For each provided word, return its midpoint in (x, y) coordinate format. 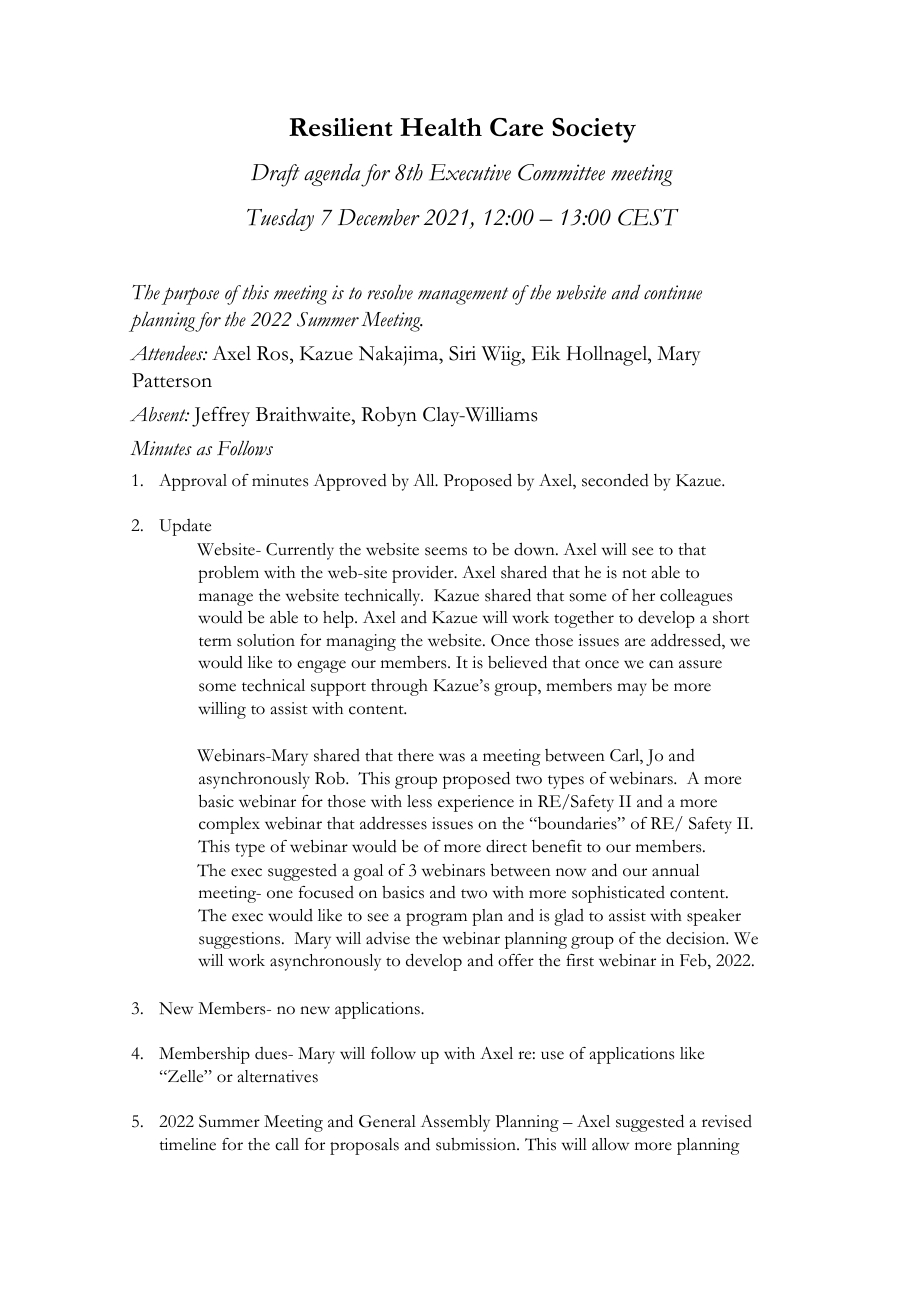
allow (610, 1144)
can (661, 664)
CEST (648, 217)
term (215, 642)
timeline (187, 1144)
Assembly (455, 1123)
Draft (275, 175)
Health (441, 127)
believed (517, 662)
